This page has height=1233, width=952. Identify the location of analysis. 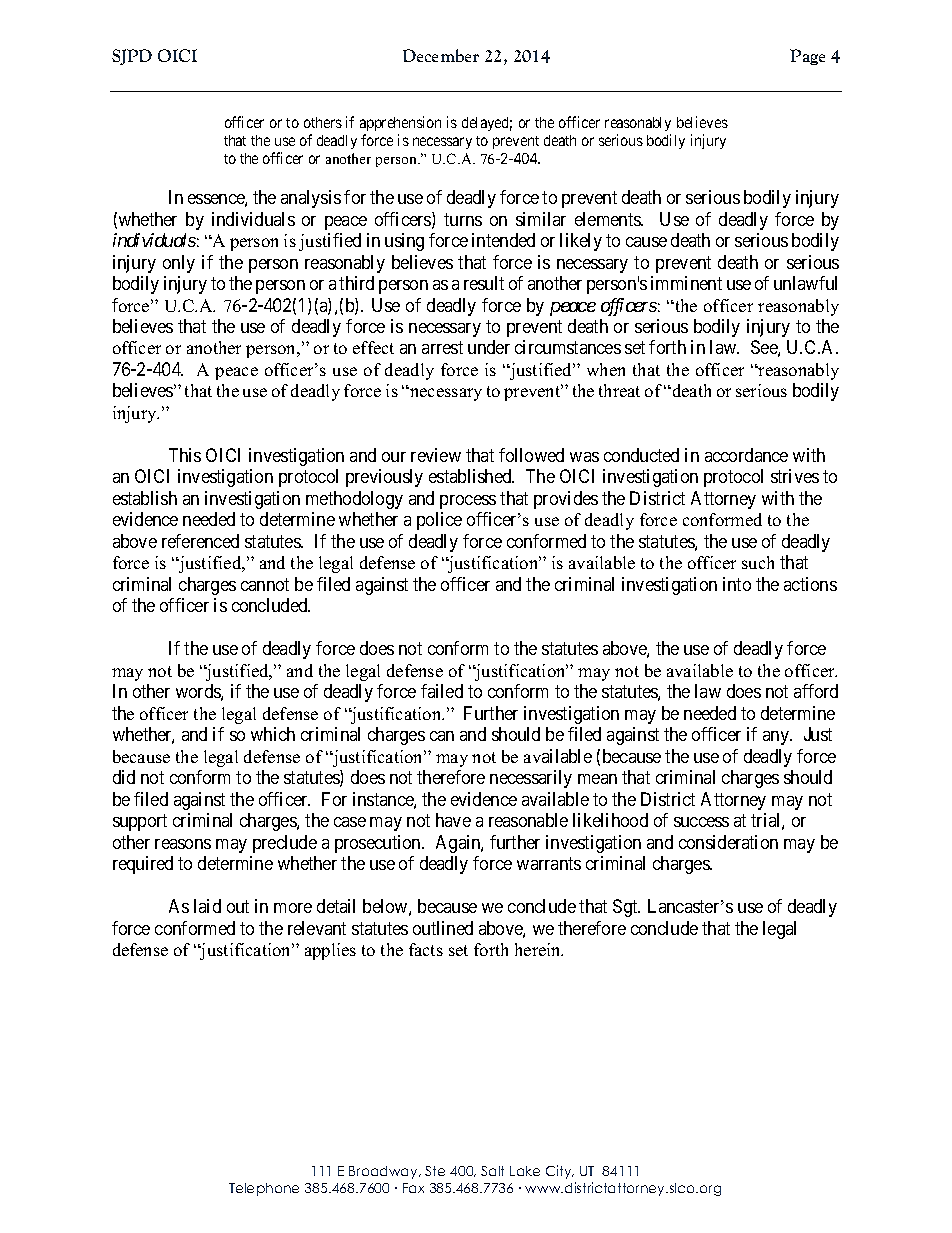
(311, 199).
